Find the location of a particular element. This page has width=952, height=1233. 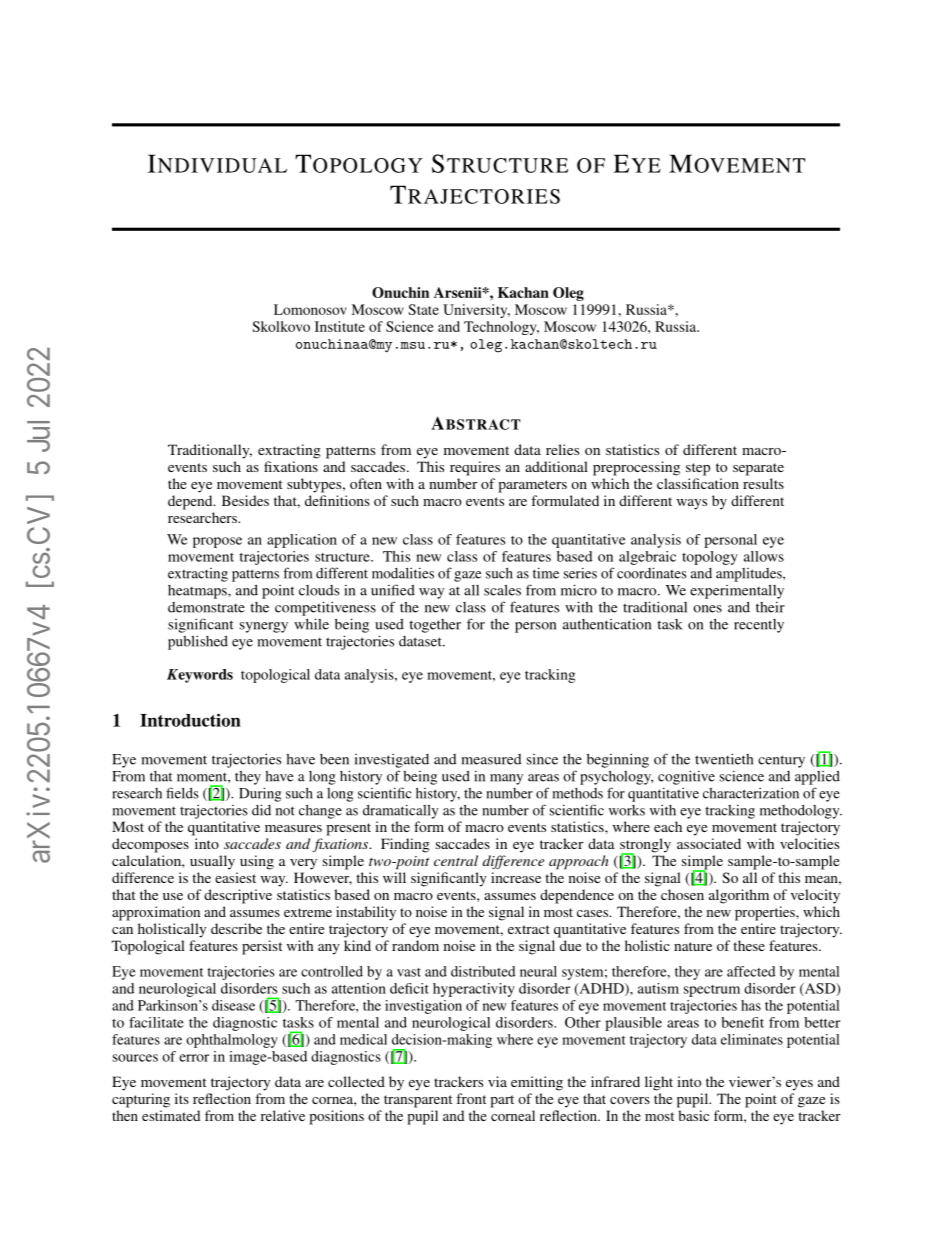

twentieth is located at coordinates (724, 759).
